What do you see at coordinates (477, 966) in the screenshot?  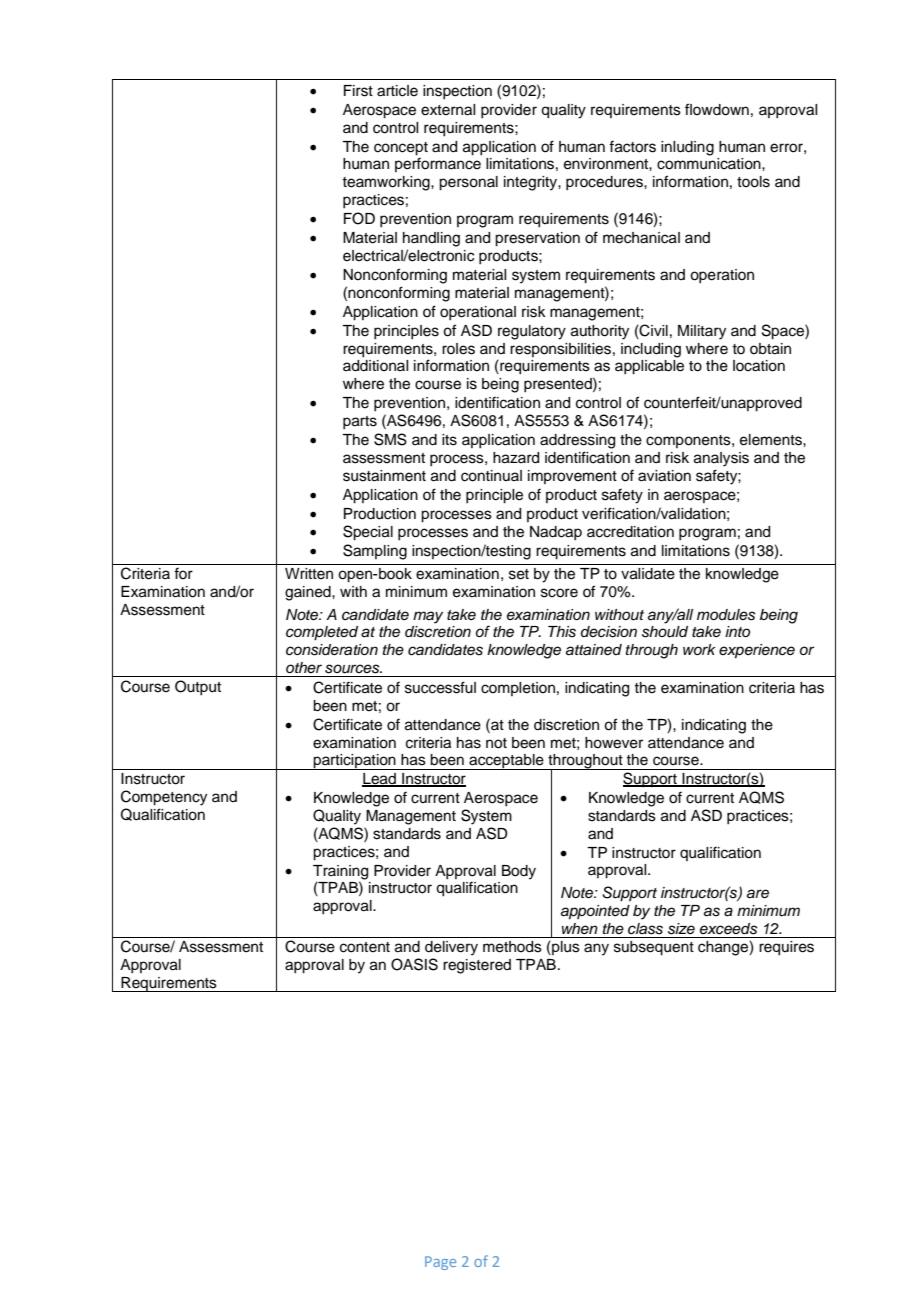 I see `registered` at bounding box center [477, 966].
